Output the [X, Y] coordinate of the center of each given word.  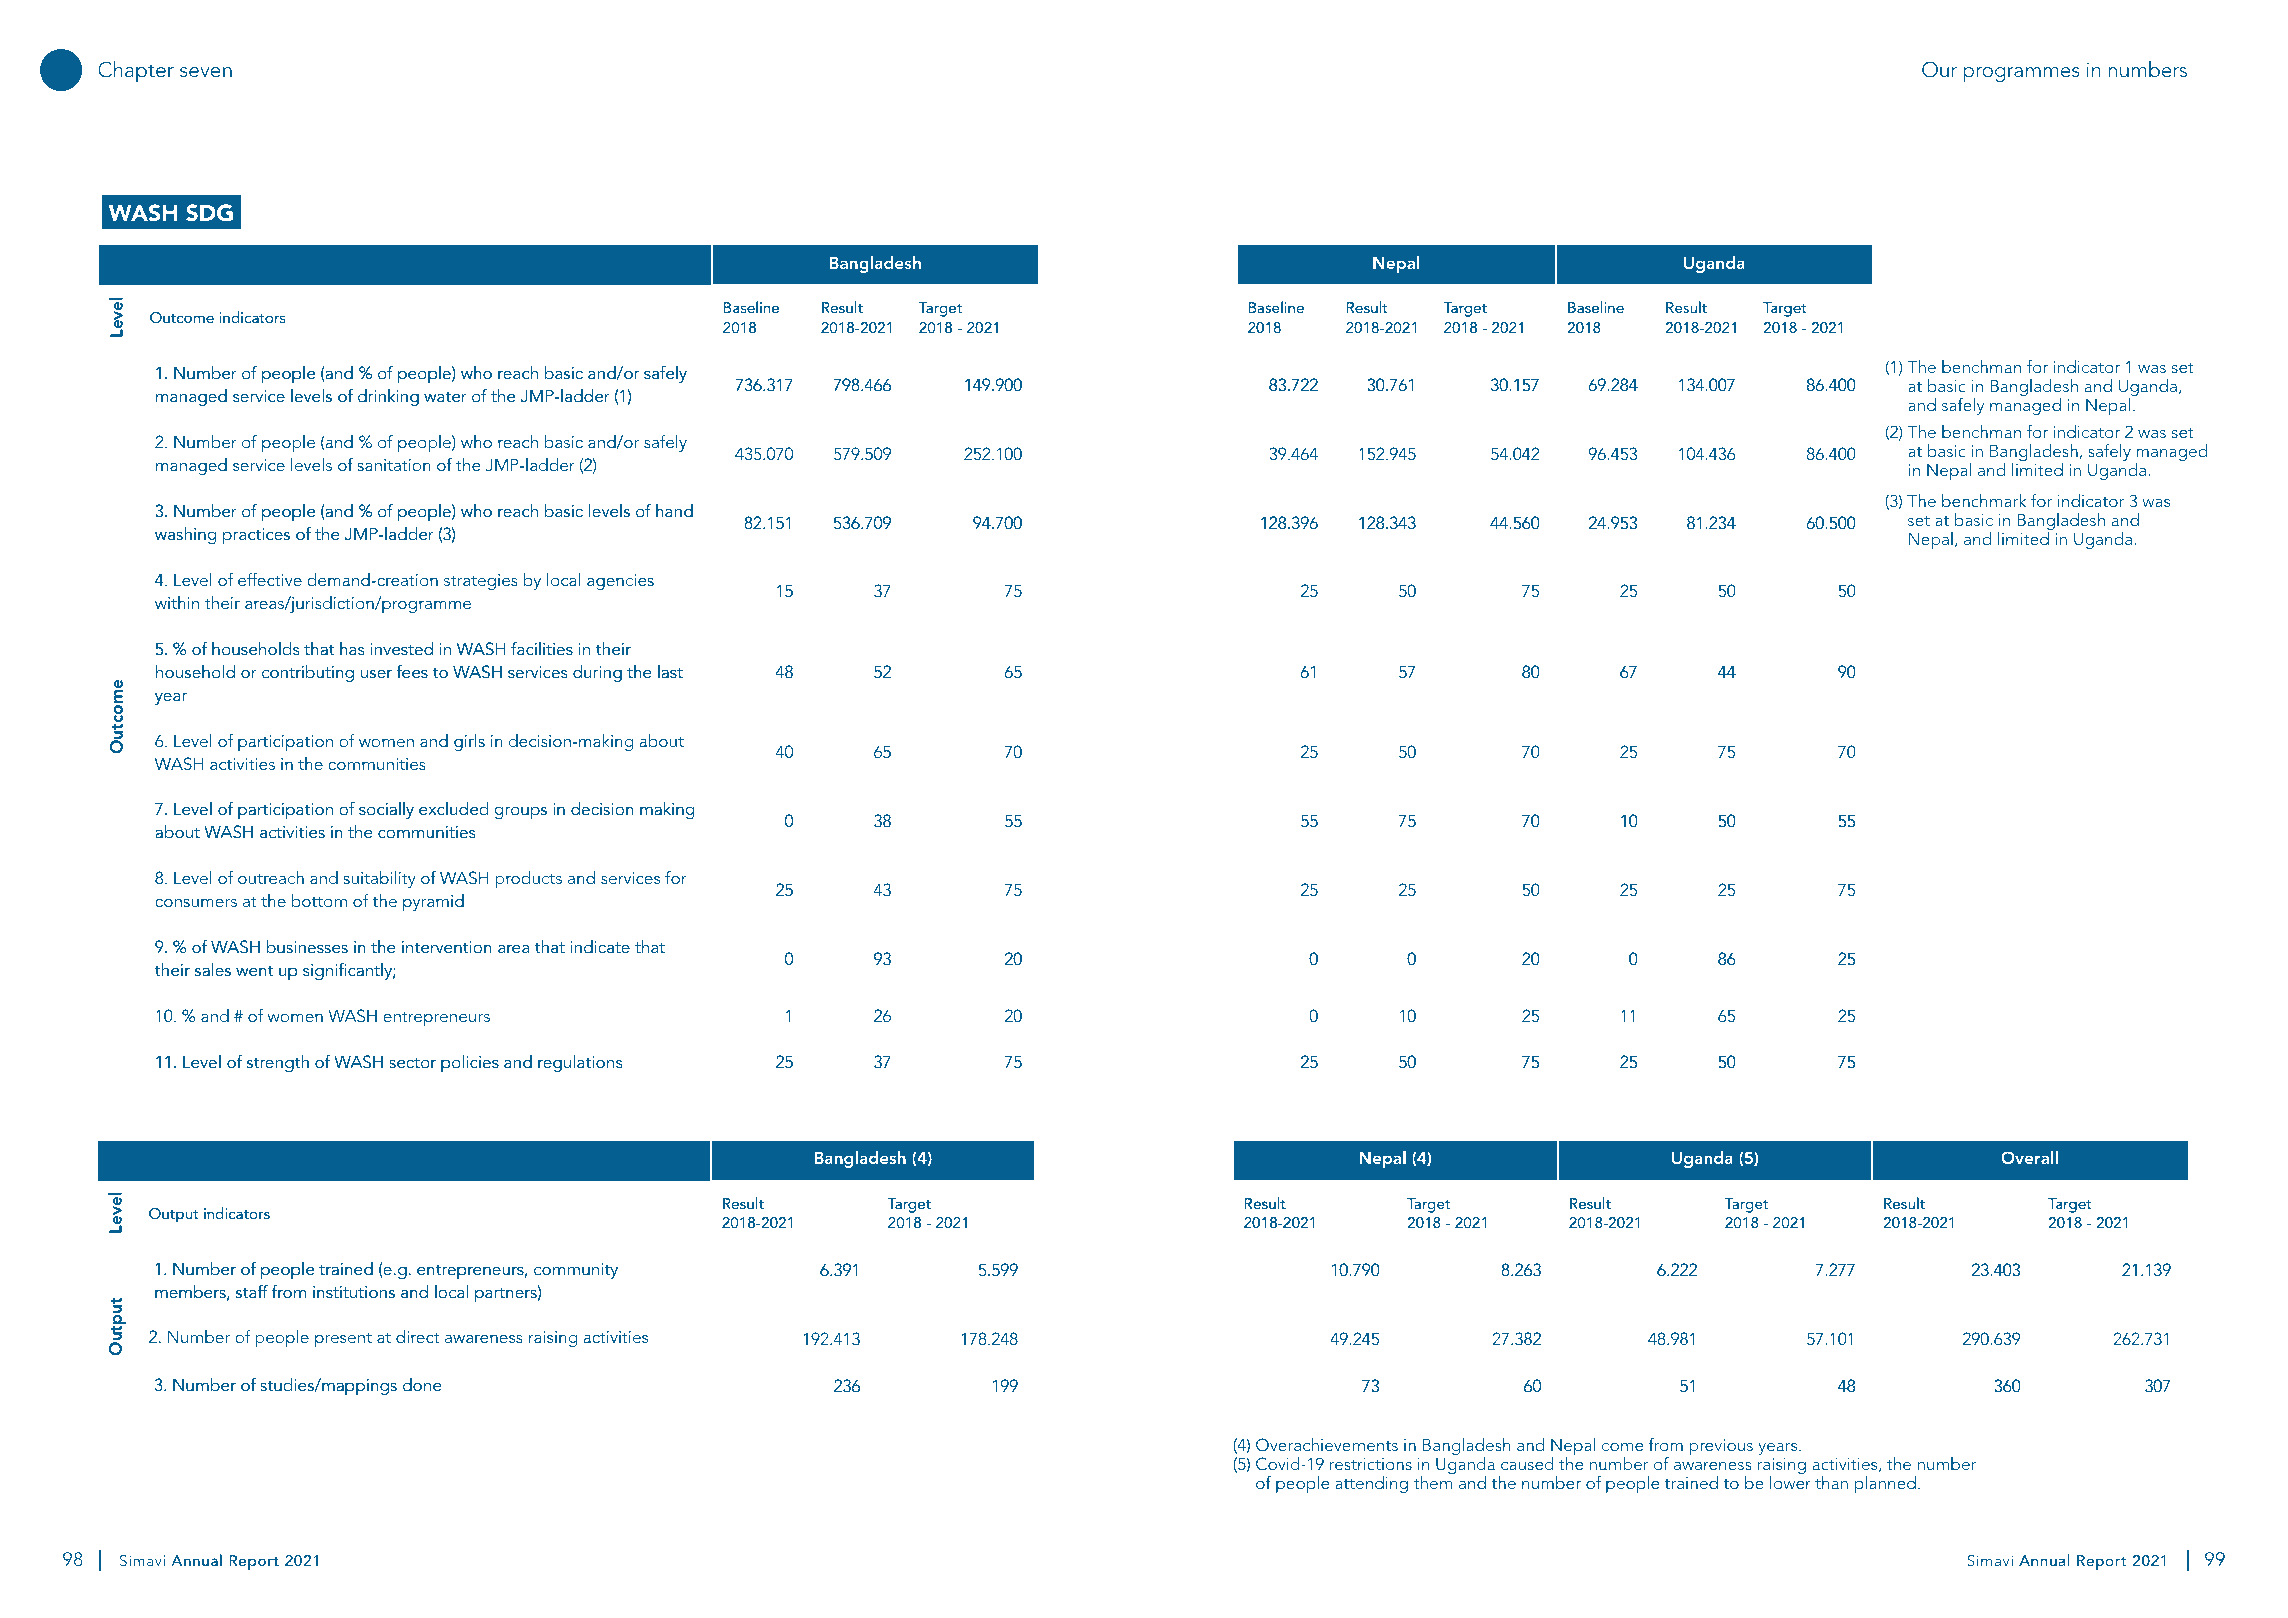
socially [386, 810]
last [670, 671]
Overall [2029, 1157]
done [422, 1384]
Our [1939, 69]
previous [1721, 1447]
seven [206, 72]
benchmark [1984, 500]
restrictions [1371, 1464]
